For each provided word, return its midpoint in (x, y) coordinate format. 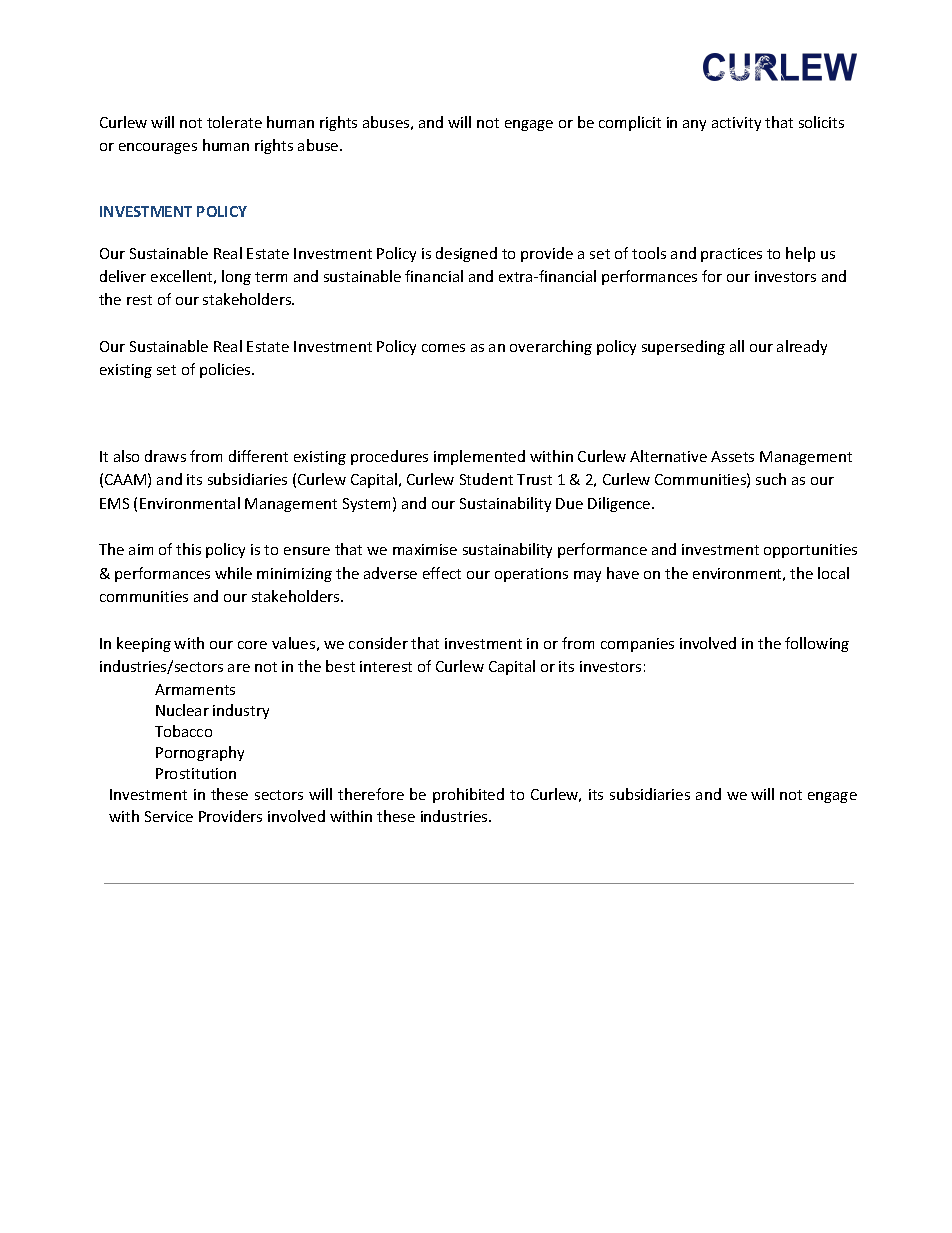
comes (443, 348)
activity (736, 124)
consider (378, 643)
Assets (732, 456)
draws (165, 456)
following (817, 644)
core (252, 645)
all (737, 346)
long (236, 277)
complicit (630, 123)
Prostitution (196, 773)
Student (486, 479)
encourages (158, 148)
